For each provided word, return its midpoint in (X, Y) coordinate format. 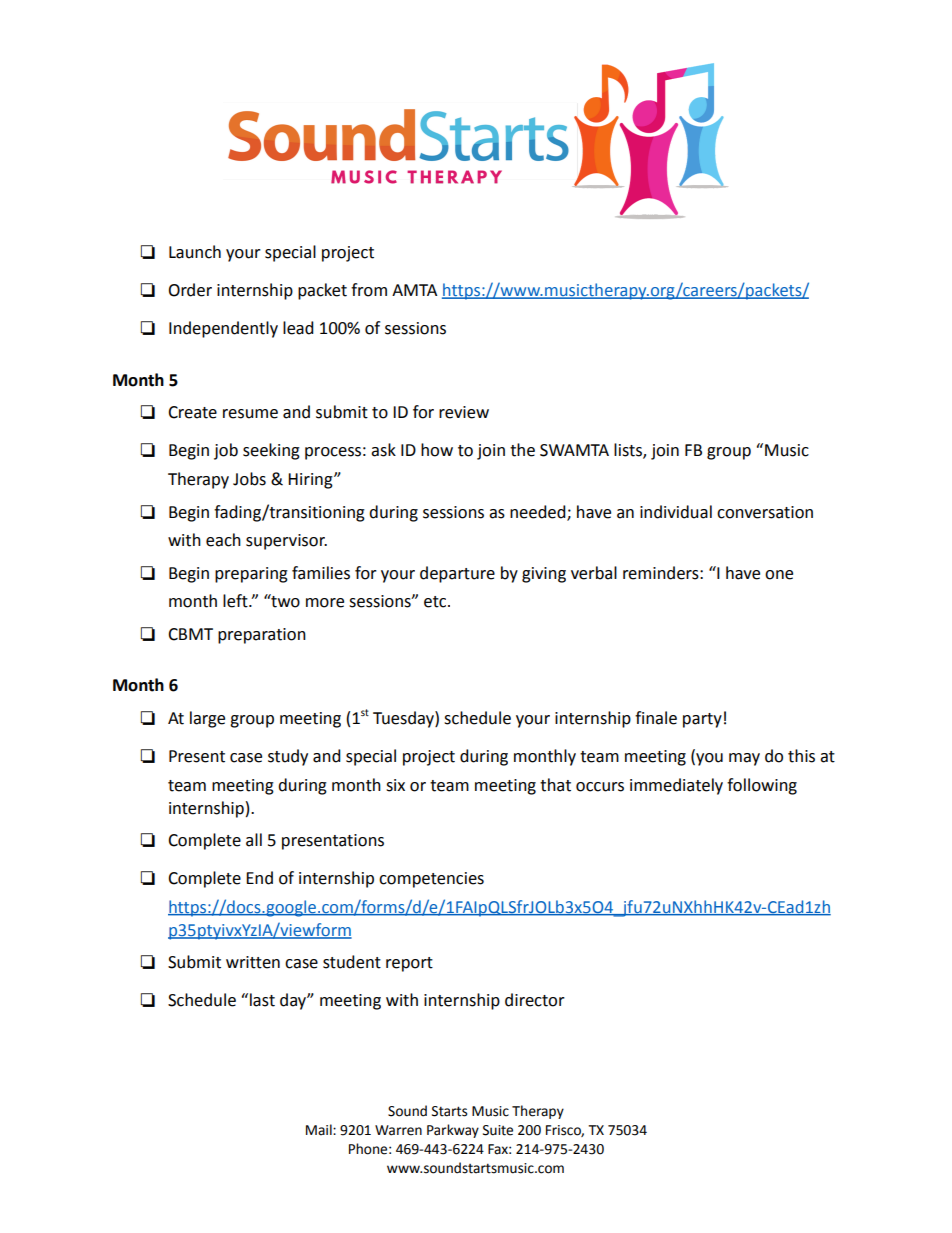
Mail (320, 1130)
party (702, 720)
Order (190, 290)
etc (436, 602)
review (464, 412)
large (207, 719)
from (369, 290)
